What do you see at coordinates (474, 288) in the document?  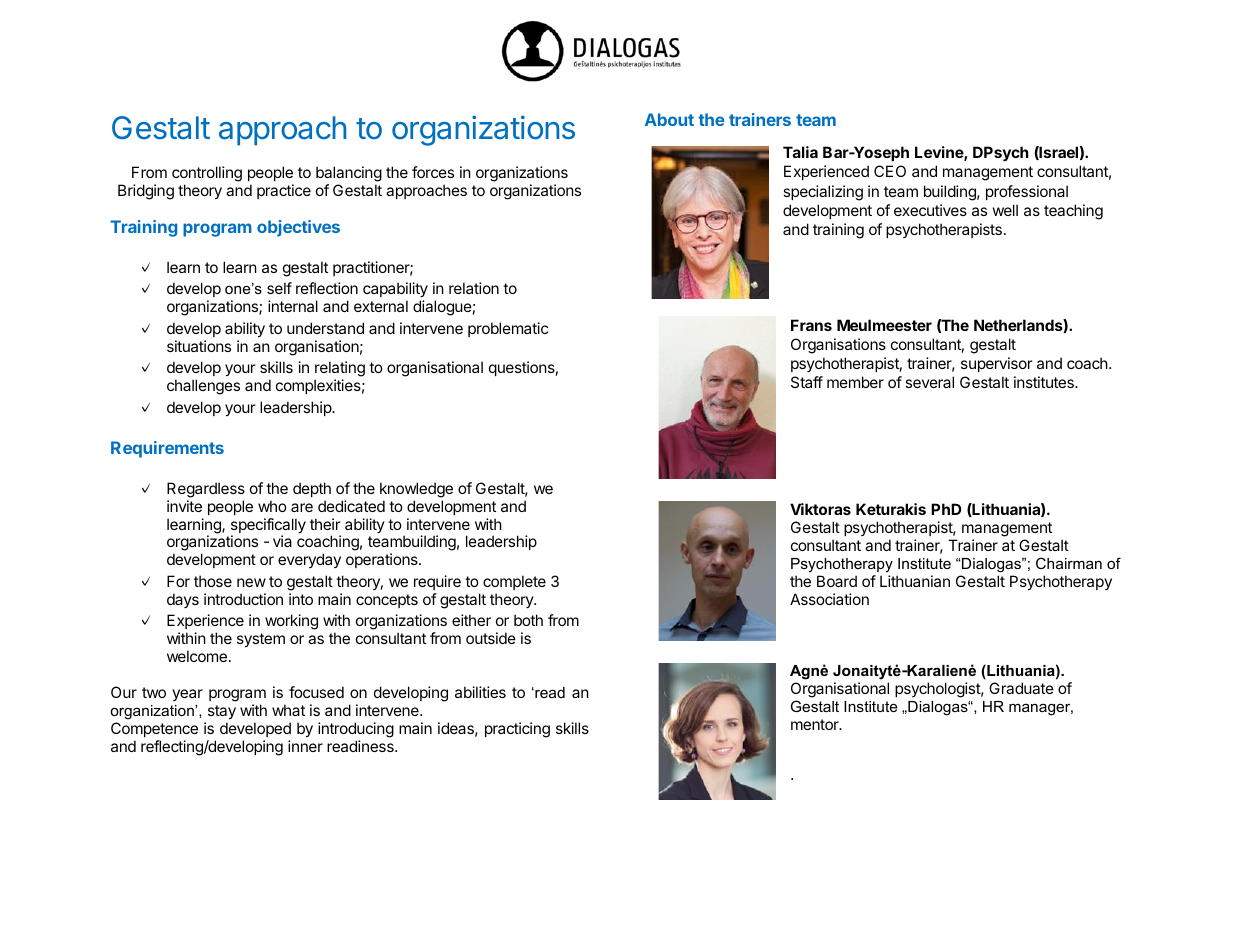 I see `relation` at bounding box center [474, 288].
